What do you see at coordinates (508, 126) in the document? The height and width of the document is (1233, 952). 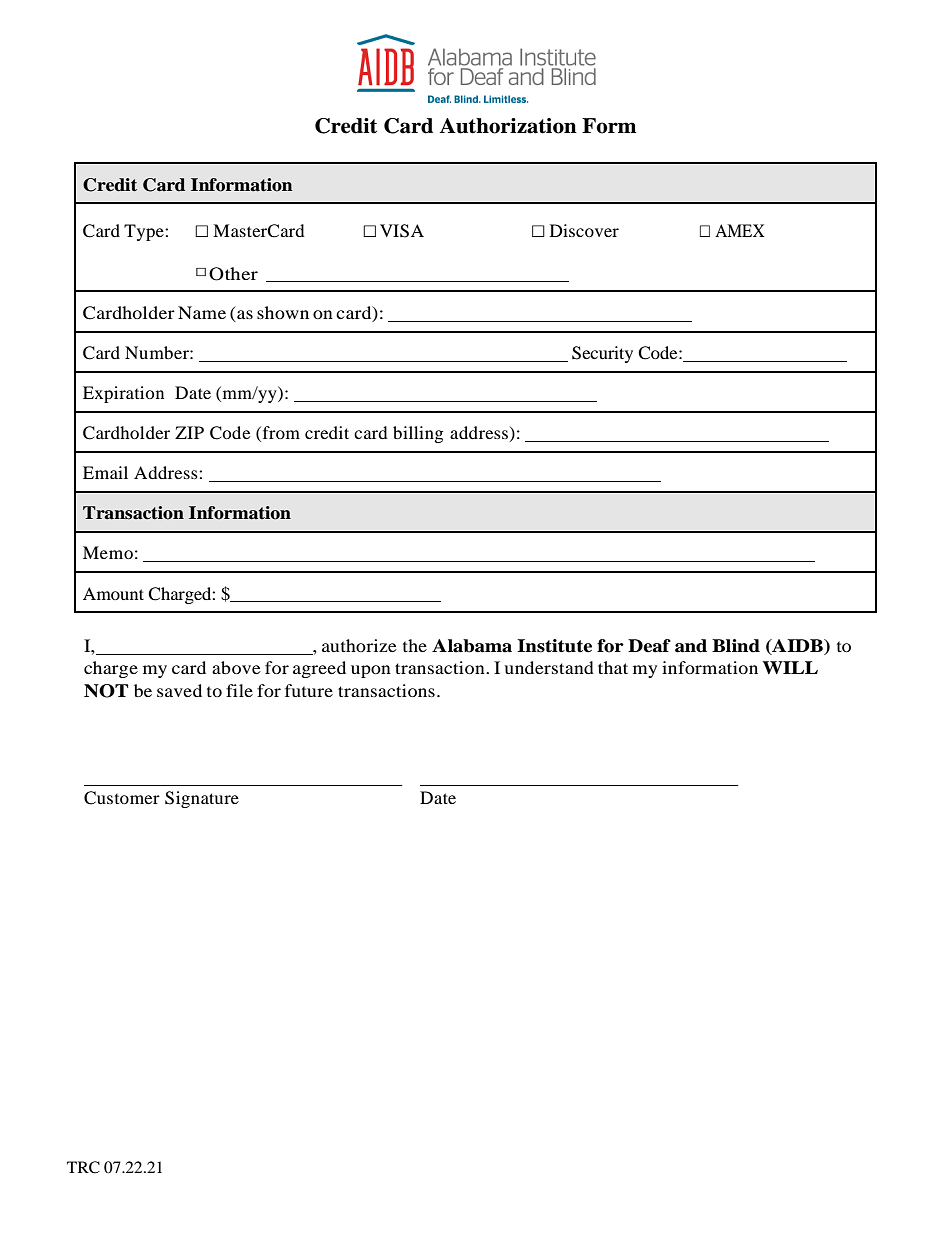 I see `Authorization` at bounding box center [508, 126].
